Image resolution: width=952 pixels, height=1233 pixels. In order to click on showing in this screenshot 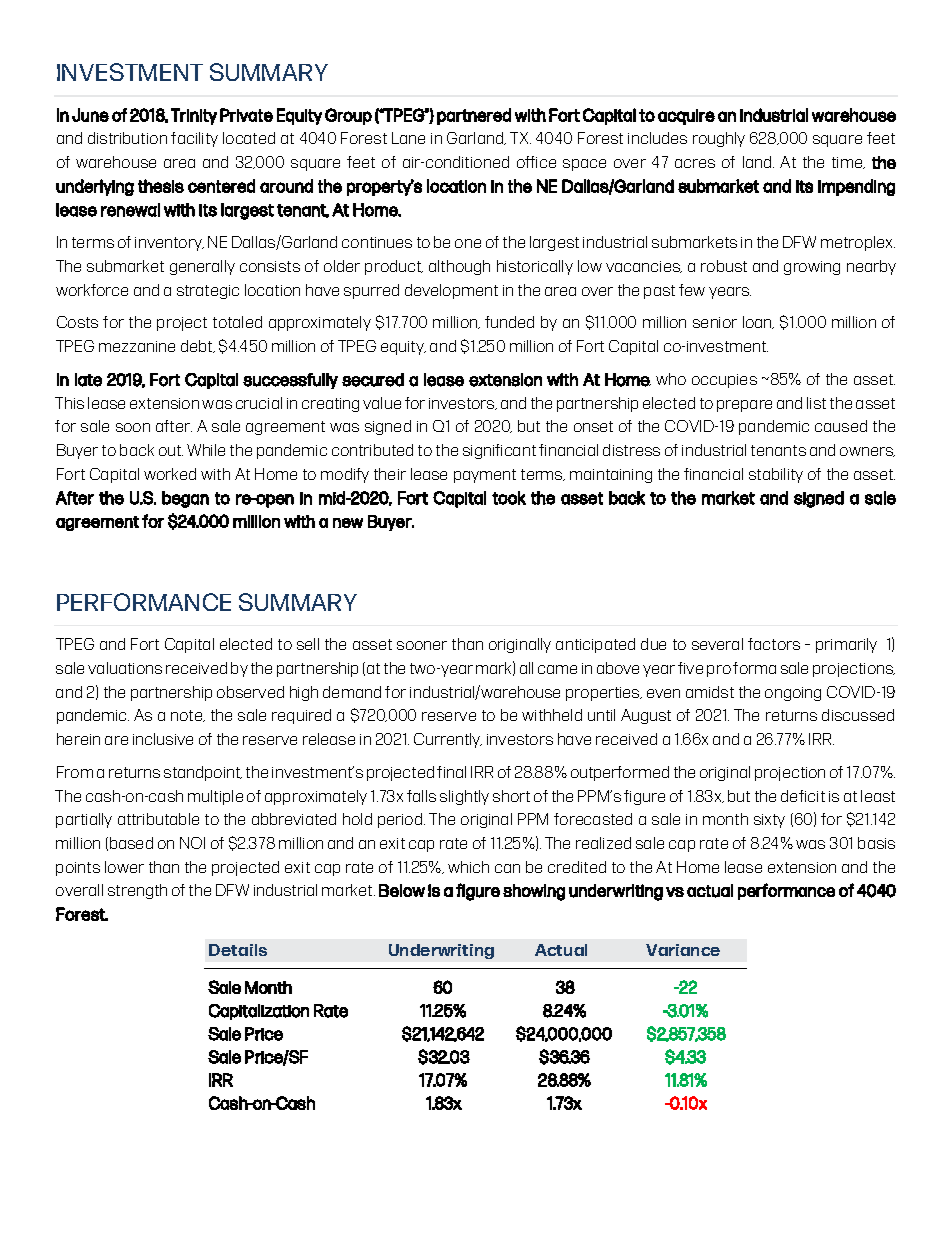, I will do `click(534, 892)`.
